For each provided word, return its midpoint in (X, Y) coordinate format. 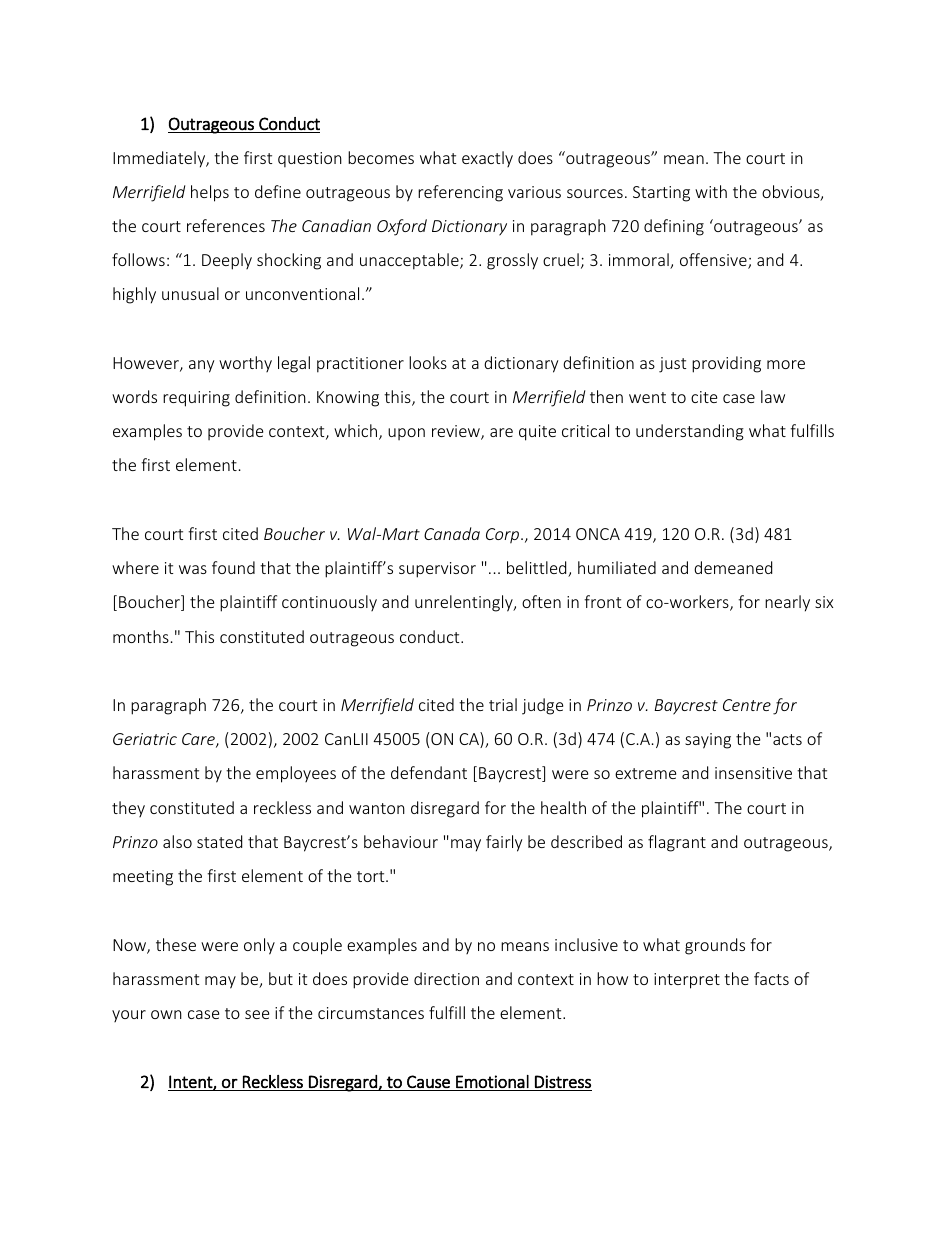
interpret (687, 981)
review (457, 432)
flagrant (677, 843)
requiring (196, 399)
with (711, 191)
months (141, 636)
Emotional (492, 1081)
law (773, 396)
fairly (504, 843)
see (257, 1014)
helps (210, 193)
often (541, 601)
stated (219, 841)
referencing (460, 193)
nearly (787, 603)
